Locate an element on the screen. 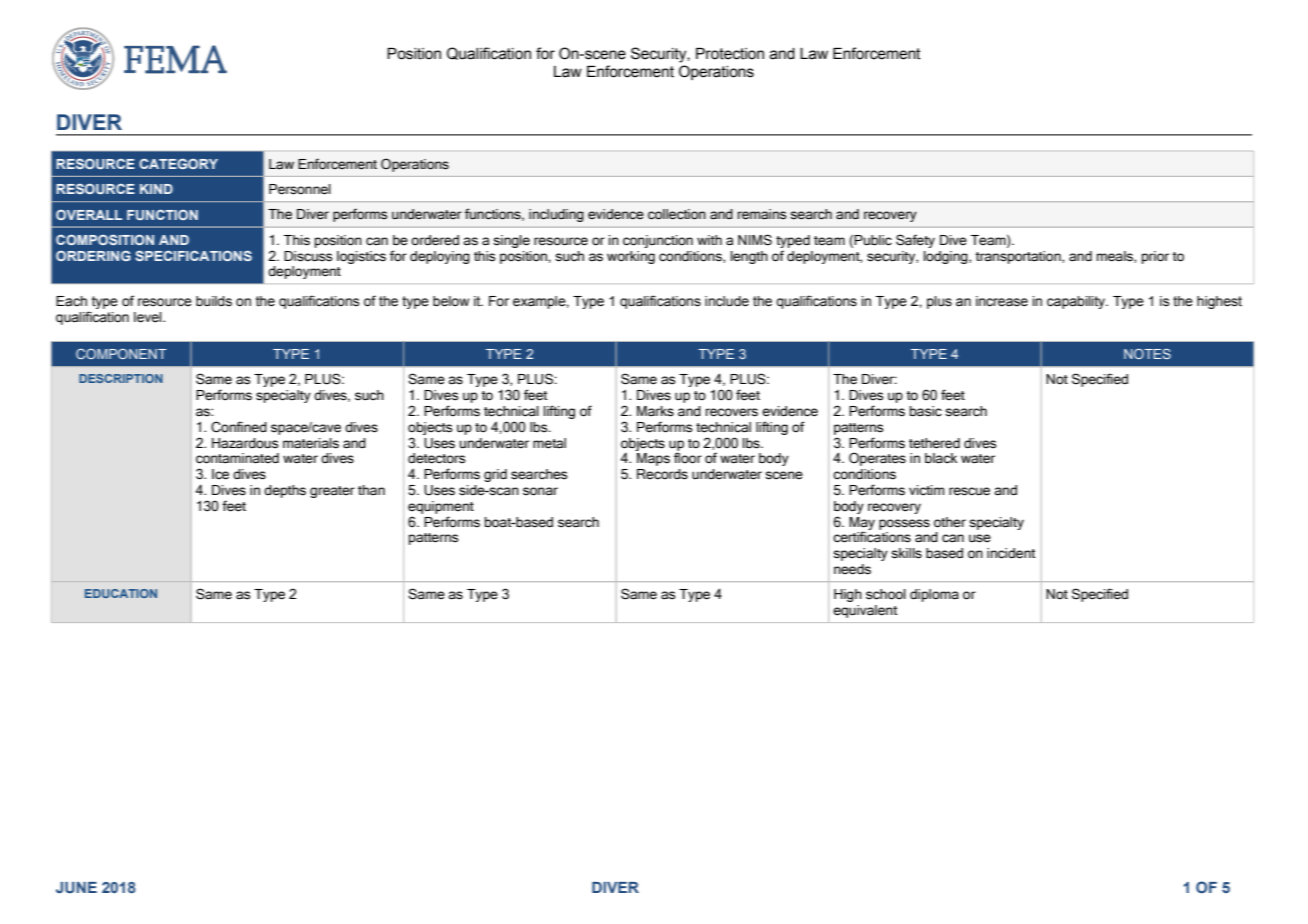  level is located at coordinates (149, 317).
